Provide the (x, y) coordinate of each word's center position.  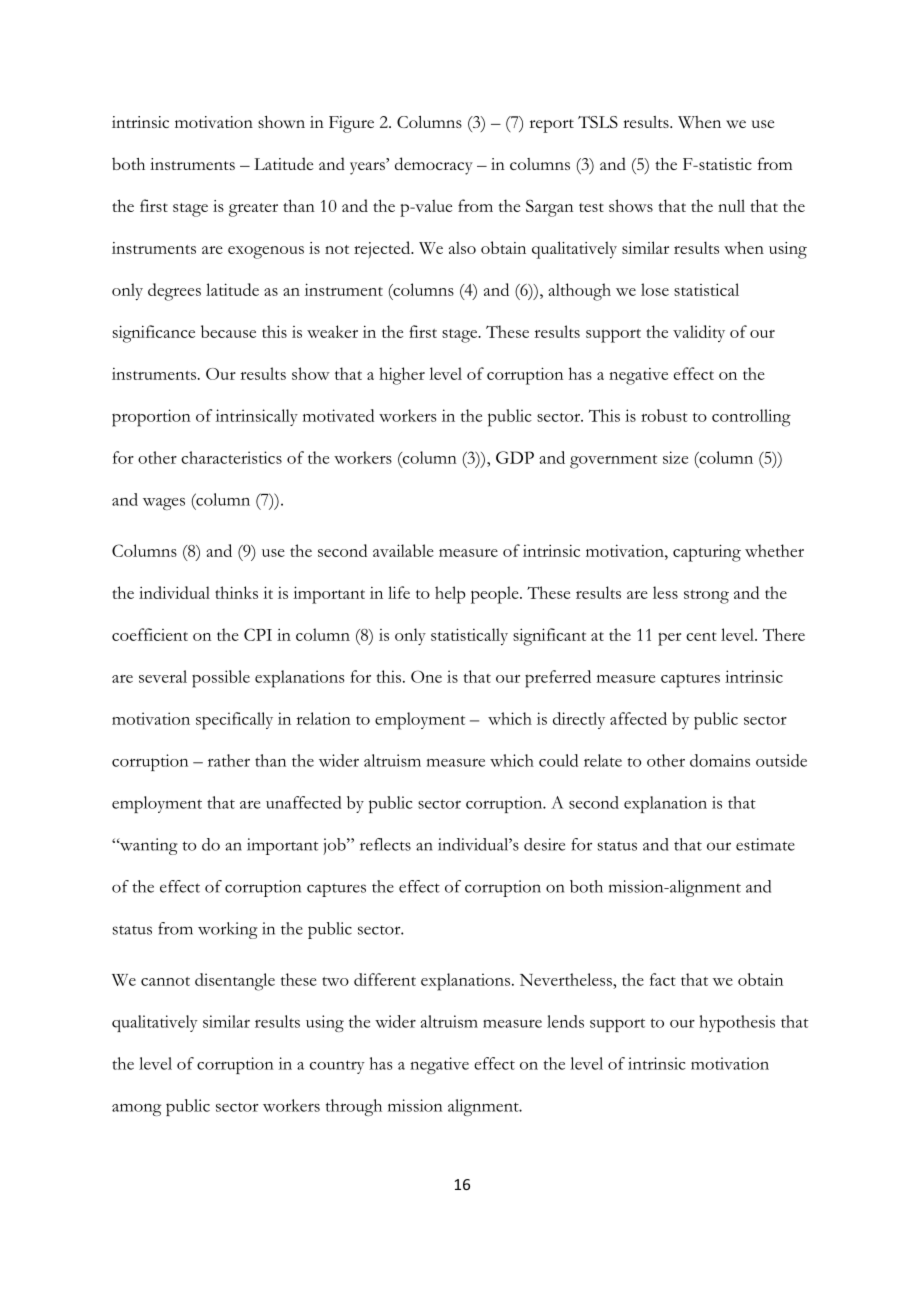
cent (701, 636)
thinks (236, 592)
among (137, 1110)
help (450, 595)
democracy (434, 166)
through (354, 1107)
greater (253, 210)
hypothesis (737, 1023)
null (731, 205)
